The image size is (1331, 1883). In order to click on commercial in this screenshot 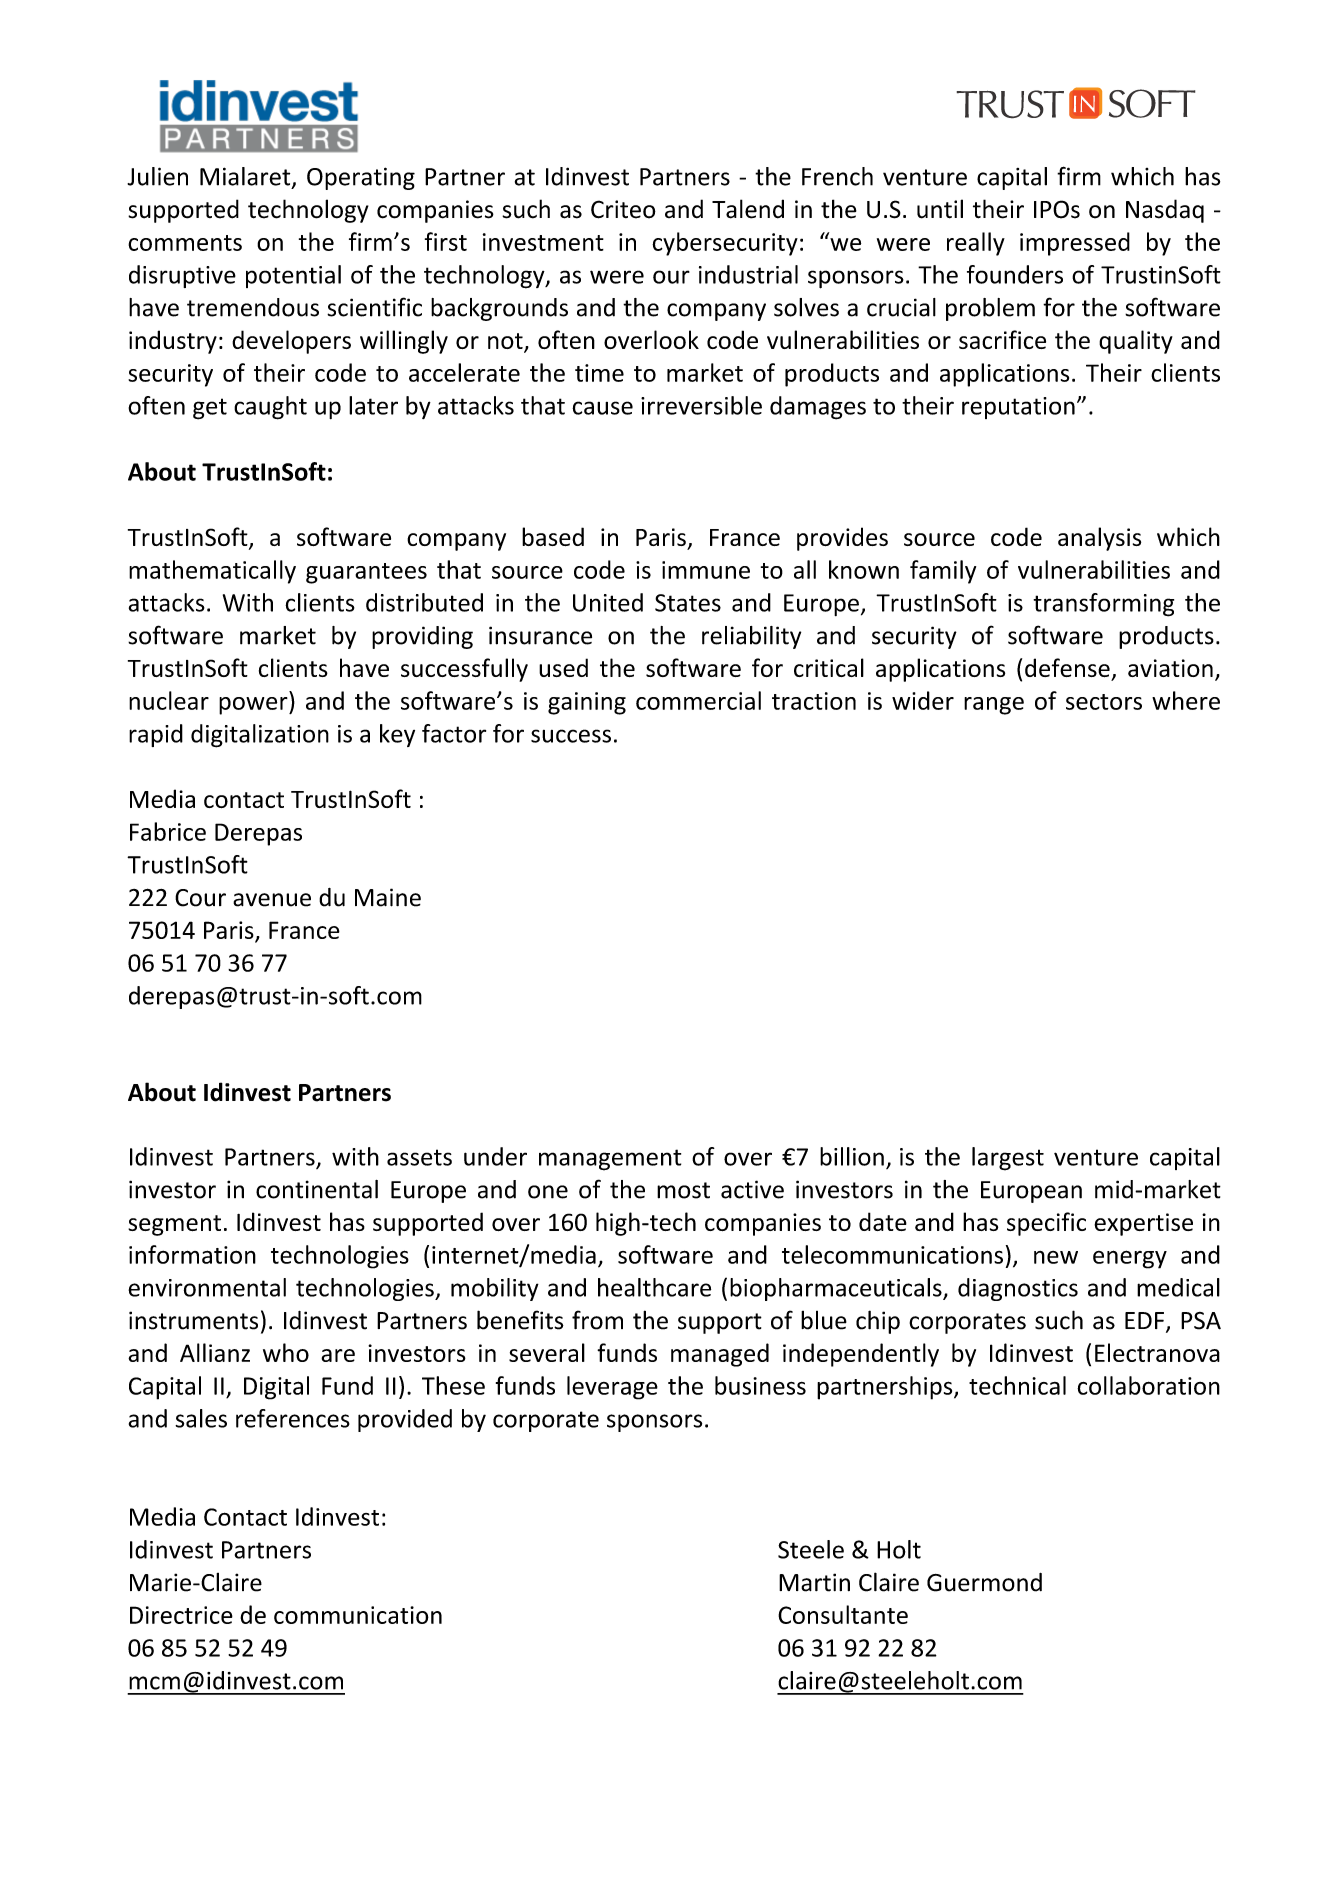, I will do `click(698, 700)`.
